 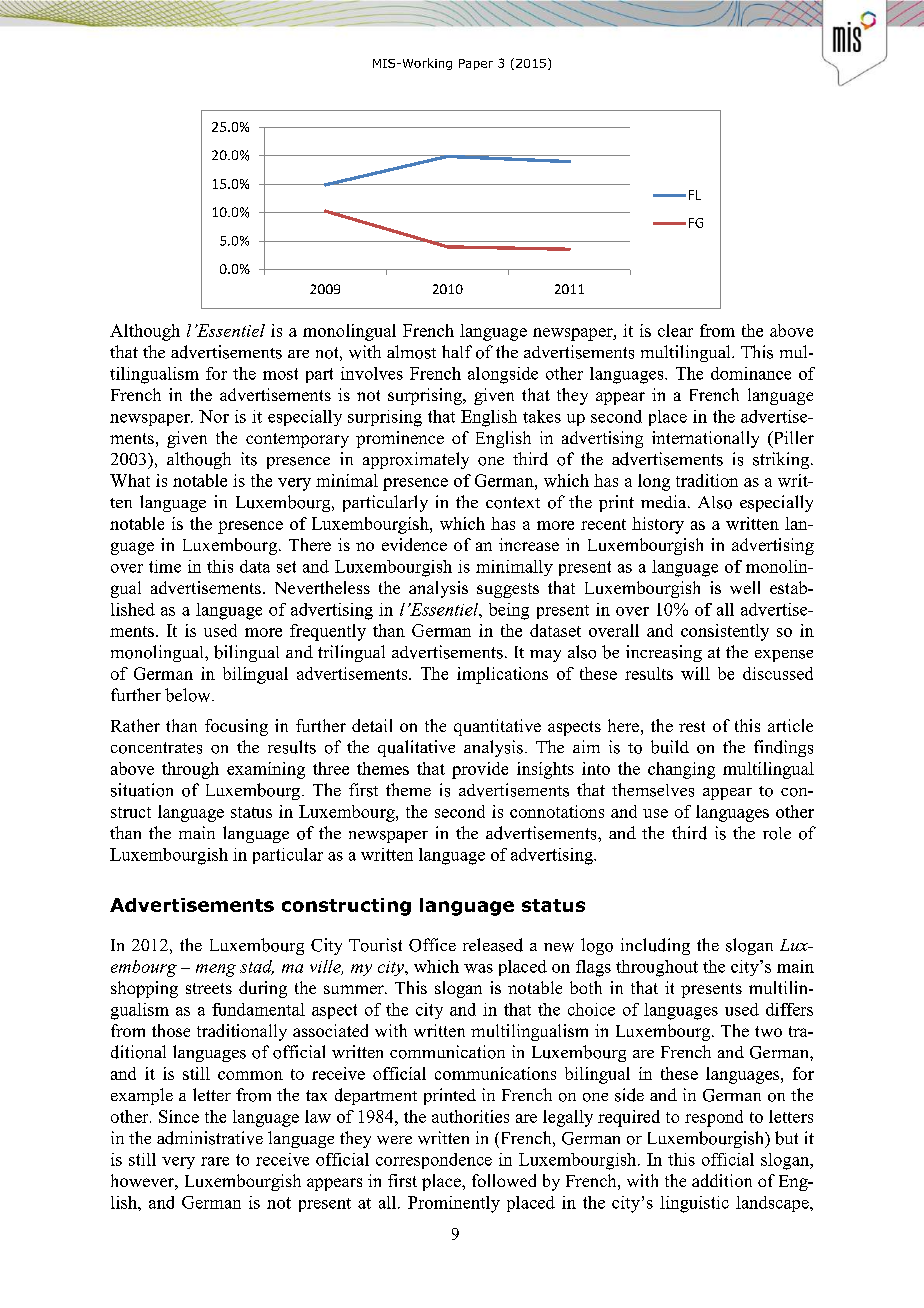 What do you see at coordinates (209, 988) in the screenshot?
I see `streets` at bounding box center [209, 988].
